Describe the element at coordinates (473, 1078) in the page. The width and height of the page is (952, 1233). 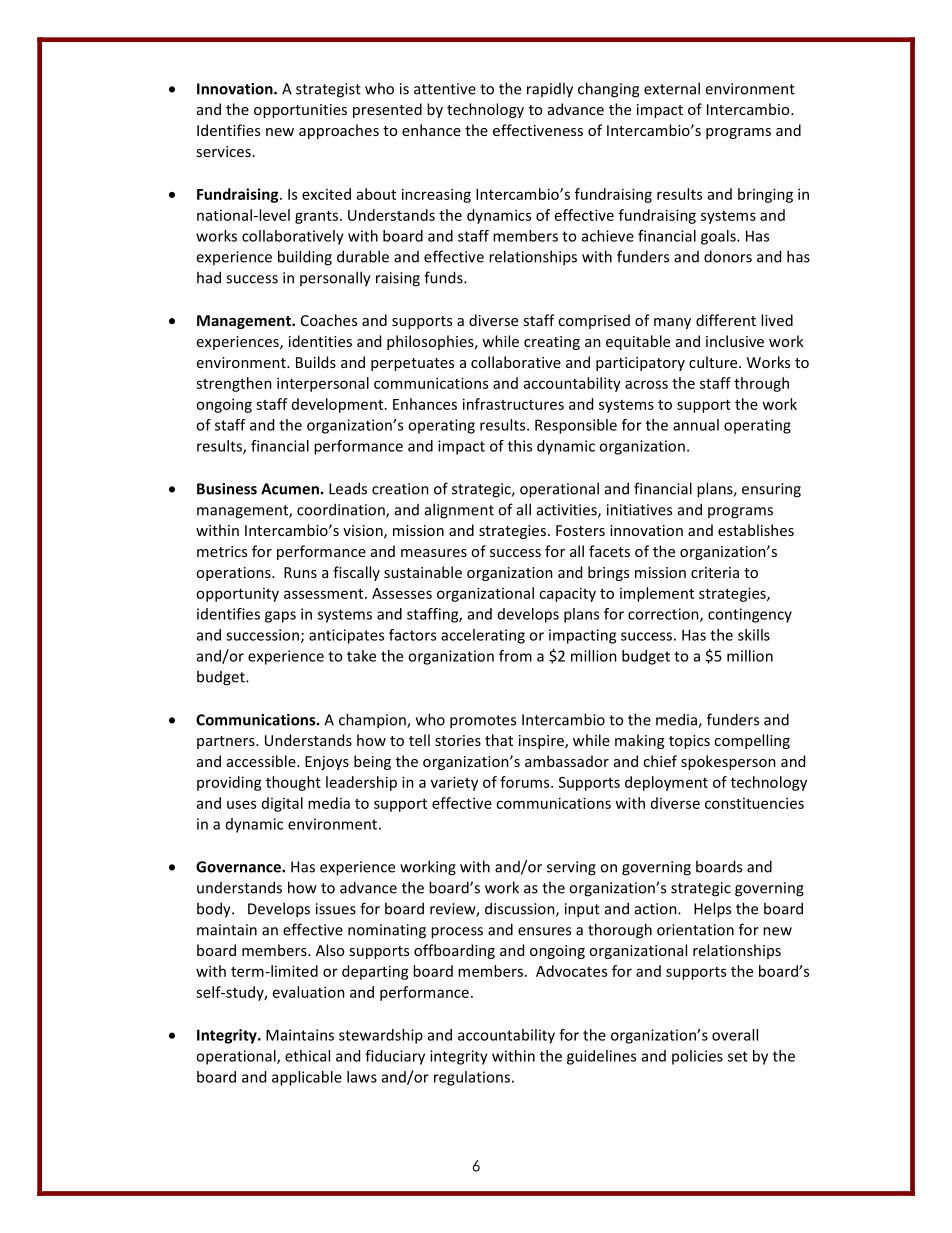
I see `regulations` at that location.
